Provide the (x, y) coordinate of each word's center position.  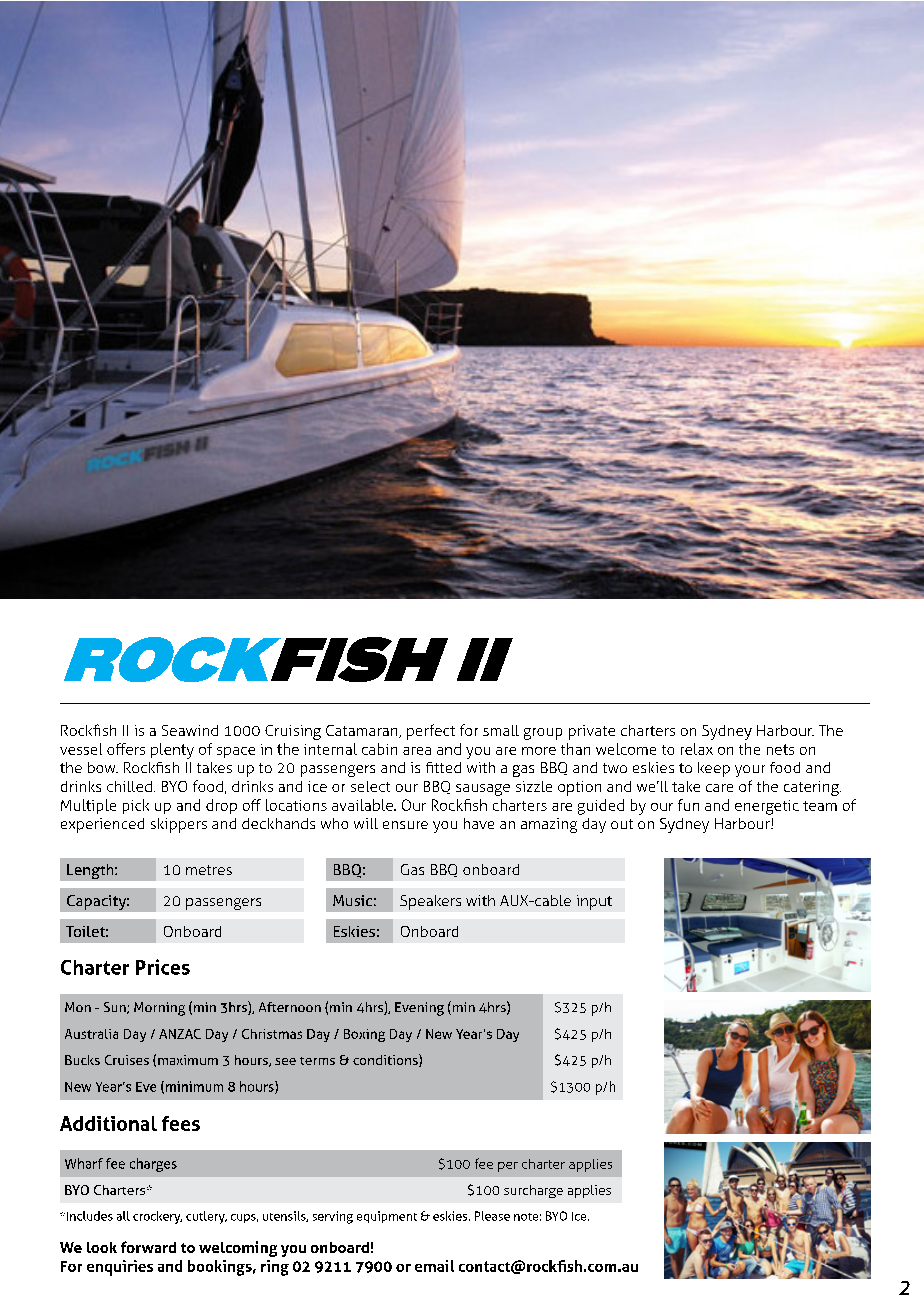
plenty (172, 751)
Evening (419, 1009)
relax (697, 749)
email (434, 1266)
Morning (159, 1009)
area (417, 751)
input (594, 902)
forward (148, 1247)
